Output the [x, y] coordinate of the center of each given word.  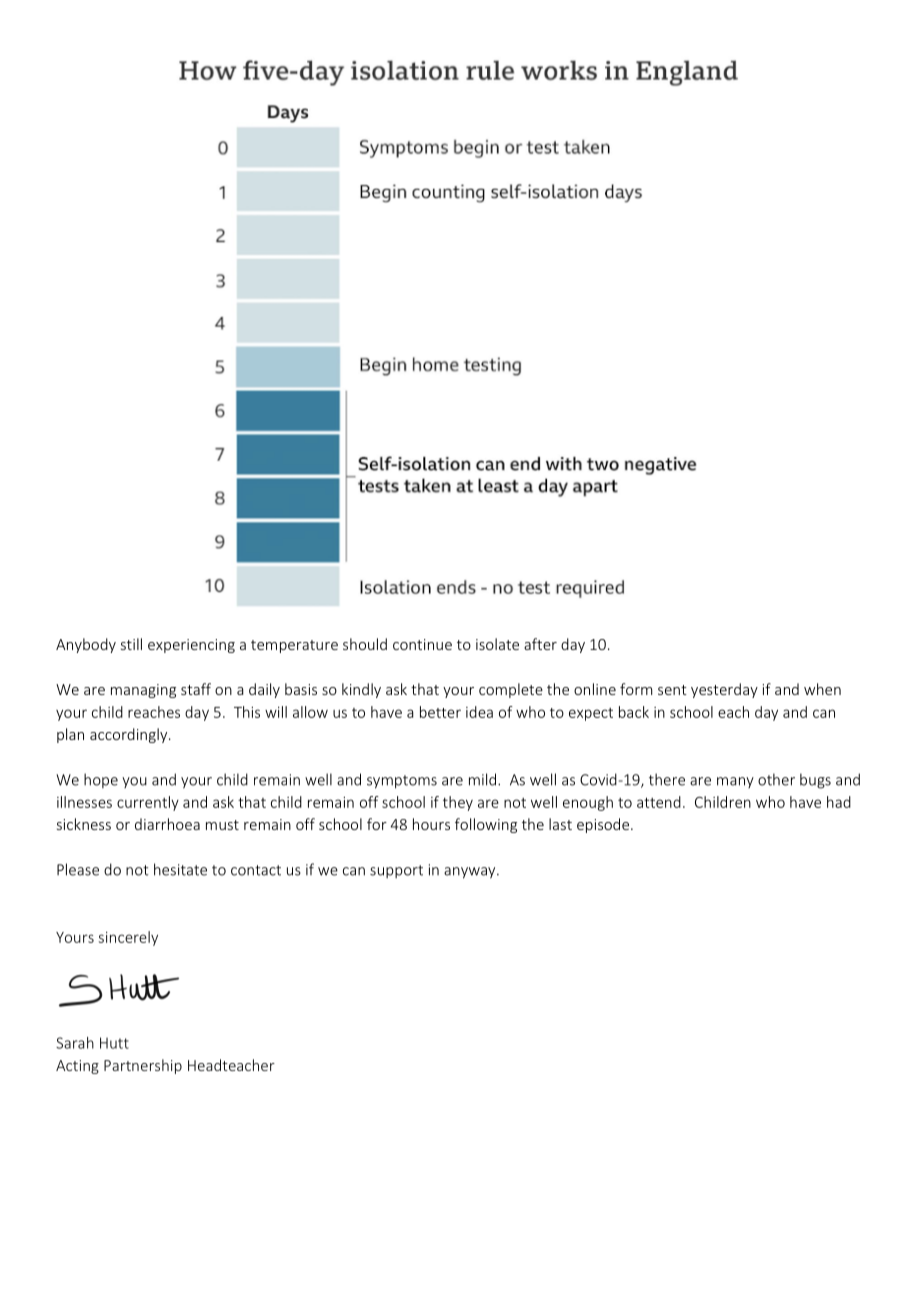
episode [603, 825]
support [396, 871]
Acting [77, 1067]
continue [422, 644]
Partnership [143, 1066]
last [560, 824]
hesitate [180, 869]
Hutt [114, 1043]
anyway [471, 873]
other [776, 779]
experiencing [191, 646]
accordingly [130, 735]
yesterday [724, 690]
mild [482, 779]
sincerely [128, 938]
